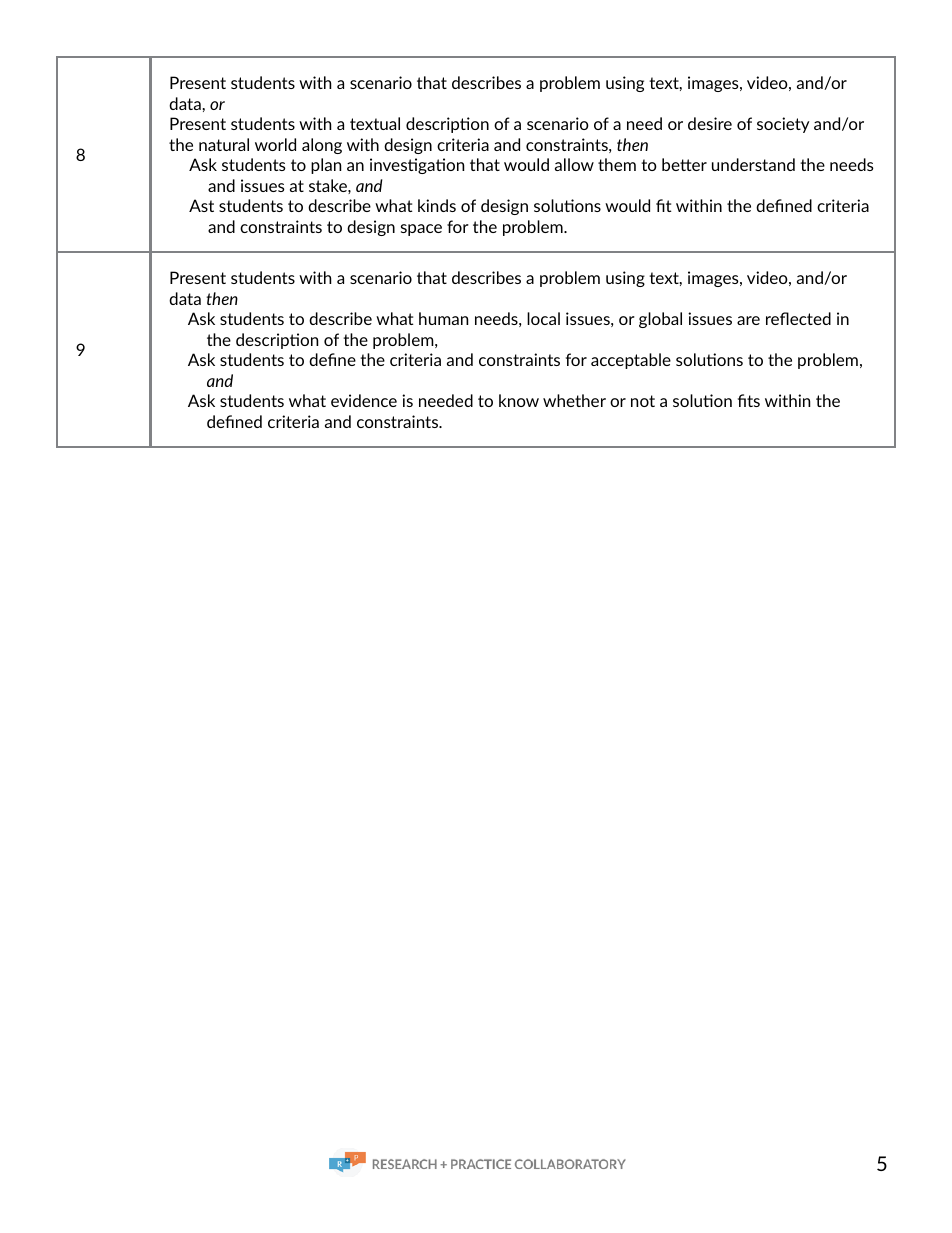  Describe the element at coordinates (753, 164) in the screenshot. I see `understand` at that location.
